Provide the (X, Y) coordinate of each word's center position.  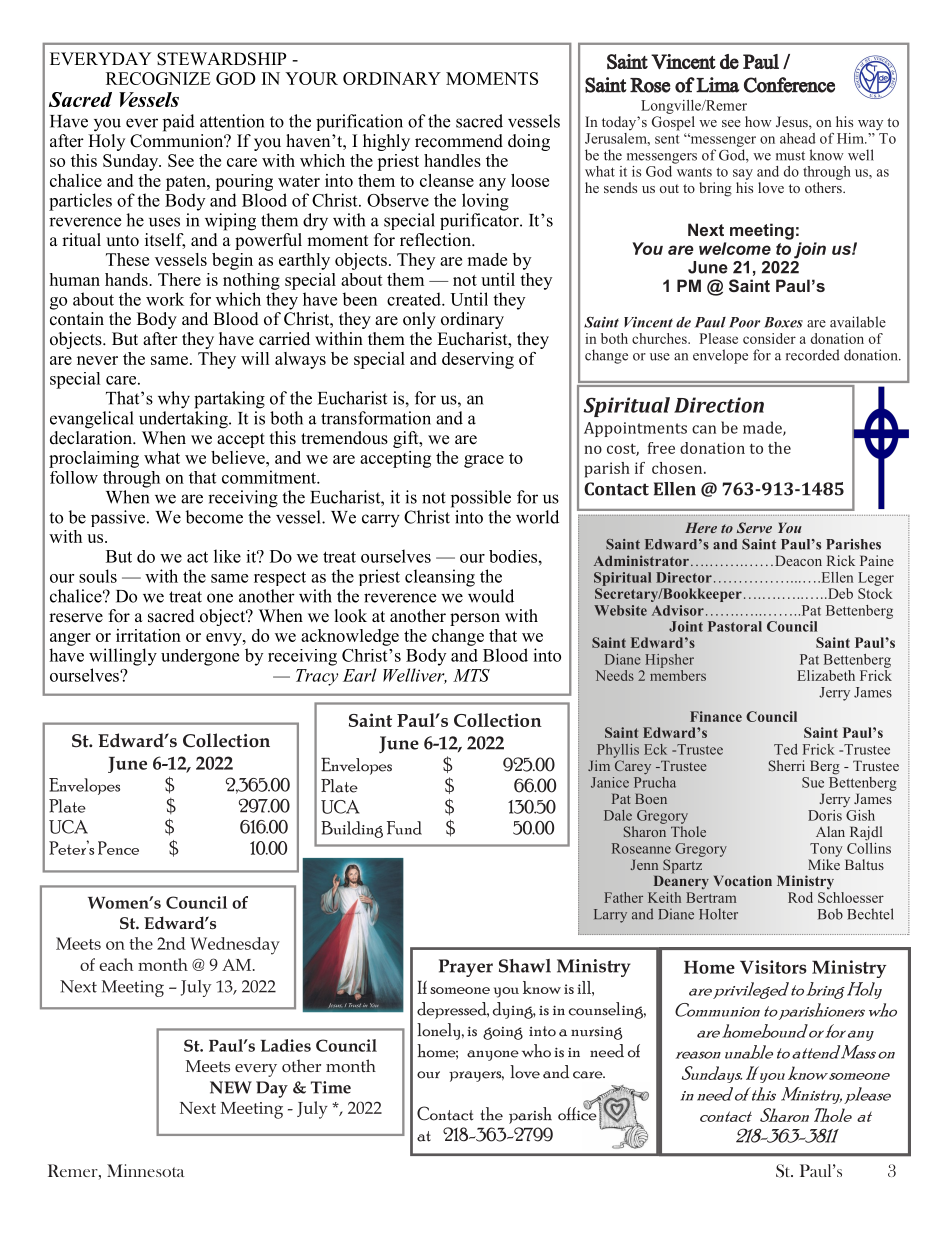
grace (484, 461)
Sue (813, 782)
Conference (789, 85)
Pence (118, 848)
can (704, 429)
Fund (404, 828)
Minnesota (146, 1170)
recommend (459, 141)
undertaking (184, 420)
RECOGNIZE (158, 78)
